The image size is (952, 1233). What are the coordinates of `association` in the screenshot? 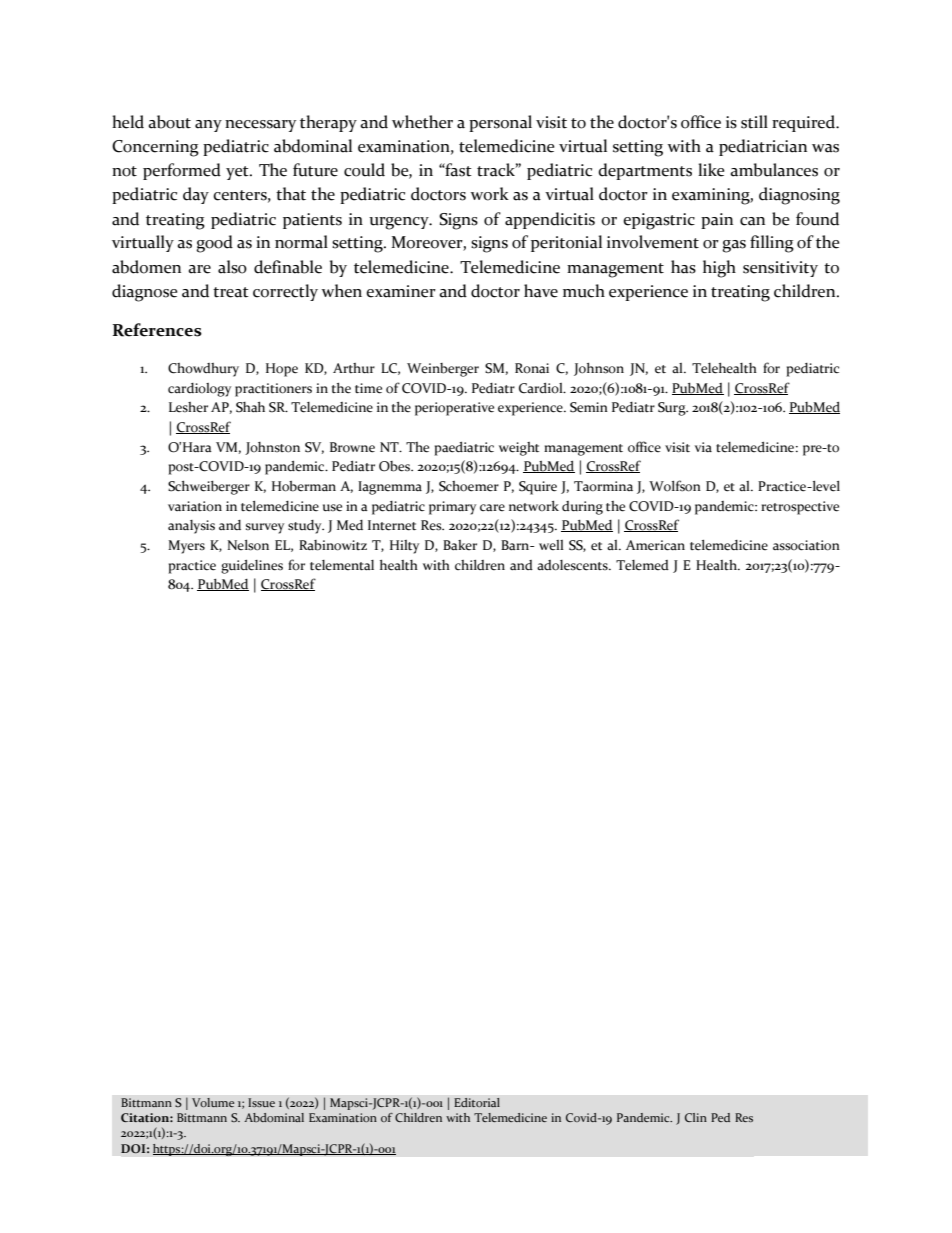 It's located at (806, 545).
